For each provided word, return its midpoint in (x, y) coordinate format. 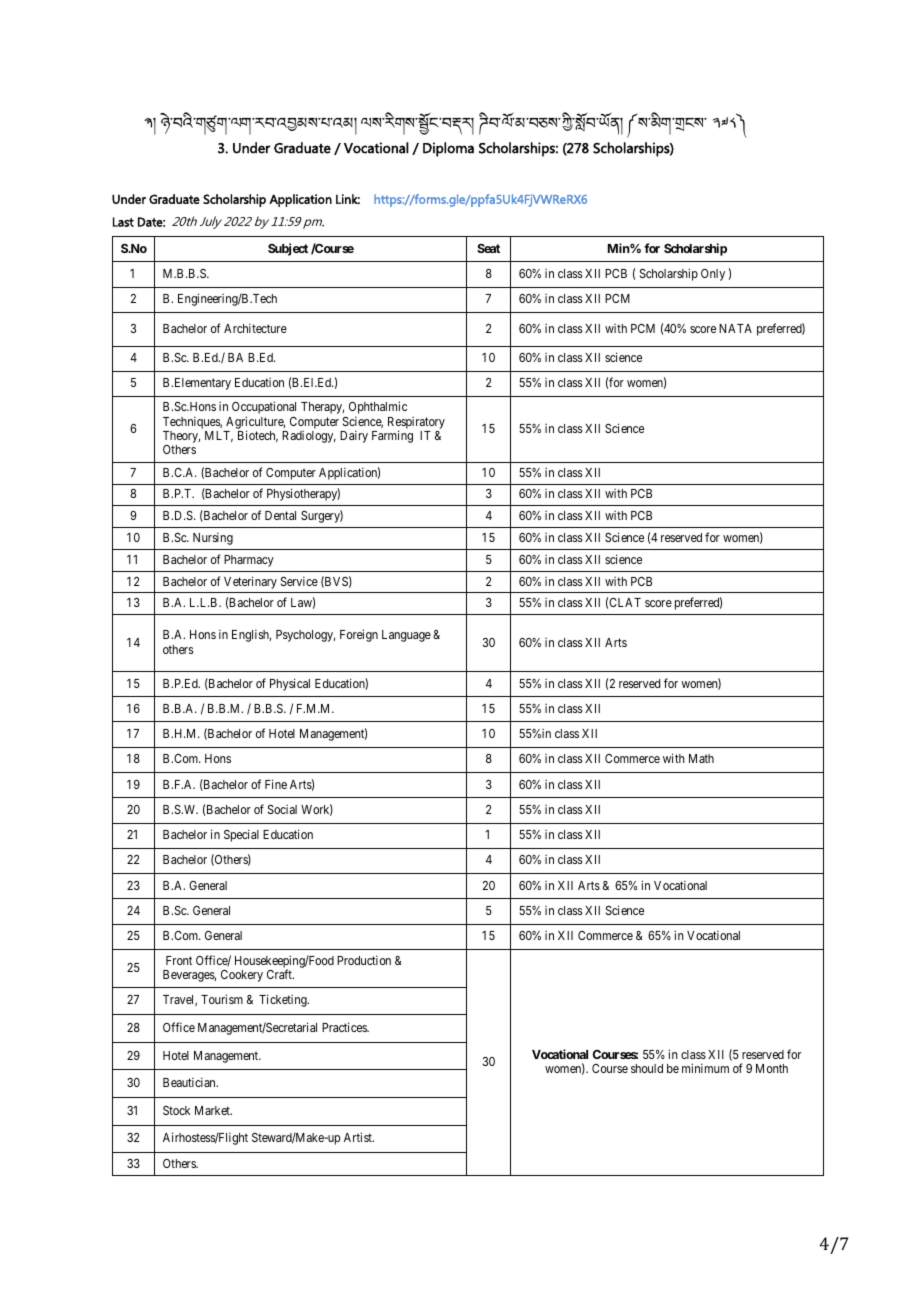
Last (123, 222)
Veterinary (250, 582)
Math (701, 758)
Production (364, 960)
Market (213, 1110)
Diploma (448, 149)
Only (713, 275)
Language (406, 636)
